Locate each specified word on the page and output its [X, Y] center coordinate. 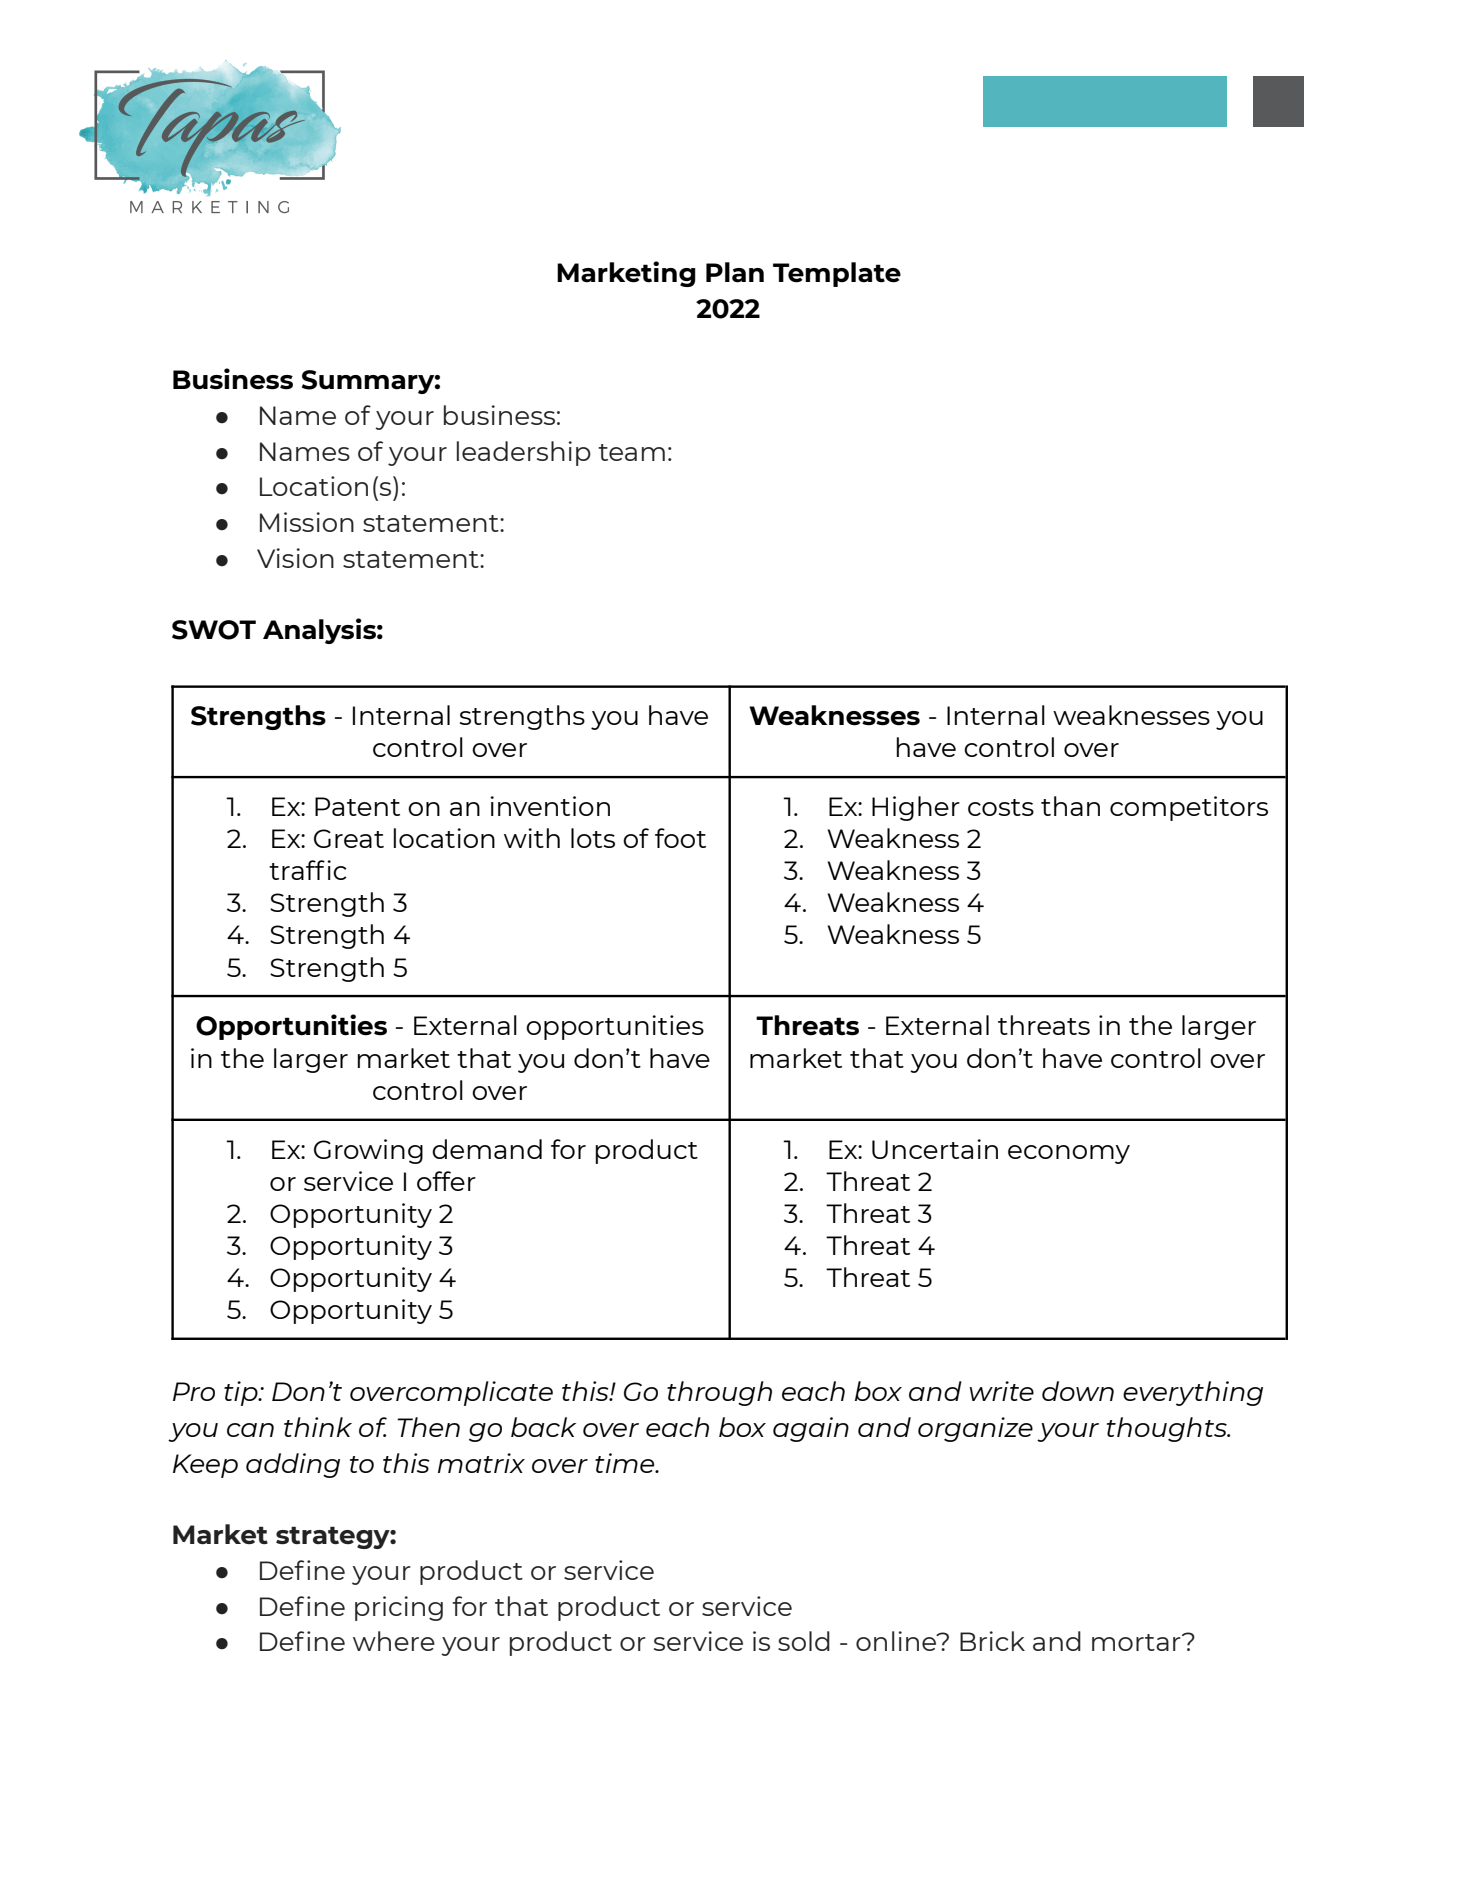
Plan [735, 272]
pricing [399, 1608]
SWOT [214, 630]
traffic [308, 870]
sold [804, 1641]
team [631, 452]
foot [680, 838]
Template [837, 274]
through [719, 1393]
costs [1001, 807]
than [1070, 806]
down [1078, 1391]
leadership [524, 453]
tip [242, 1393]
